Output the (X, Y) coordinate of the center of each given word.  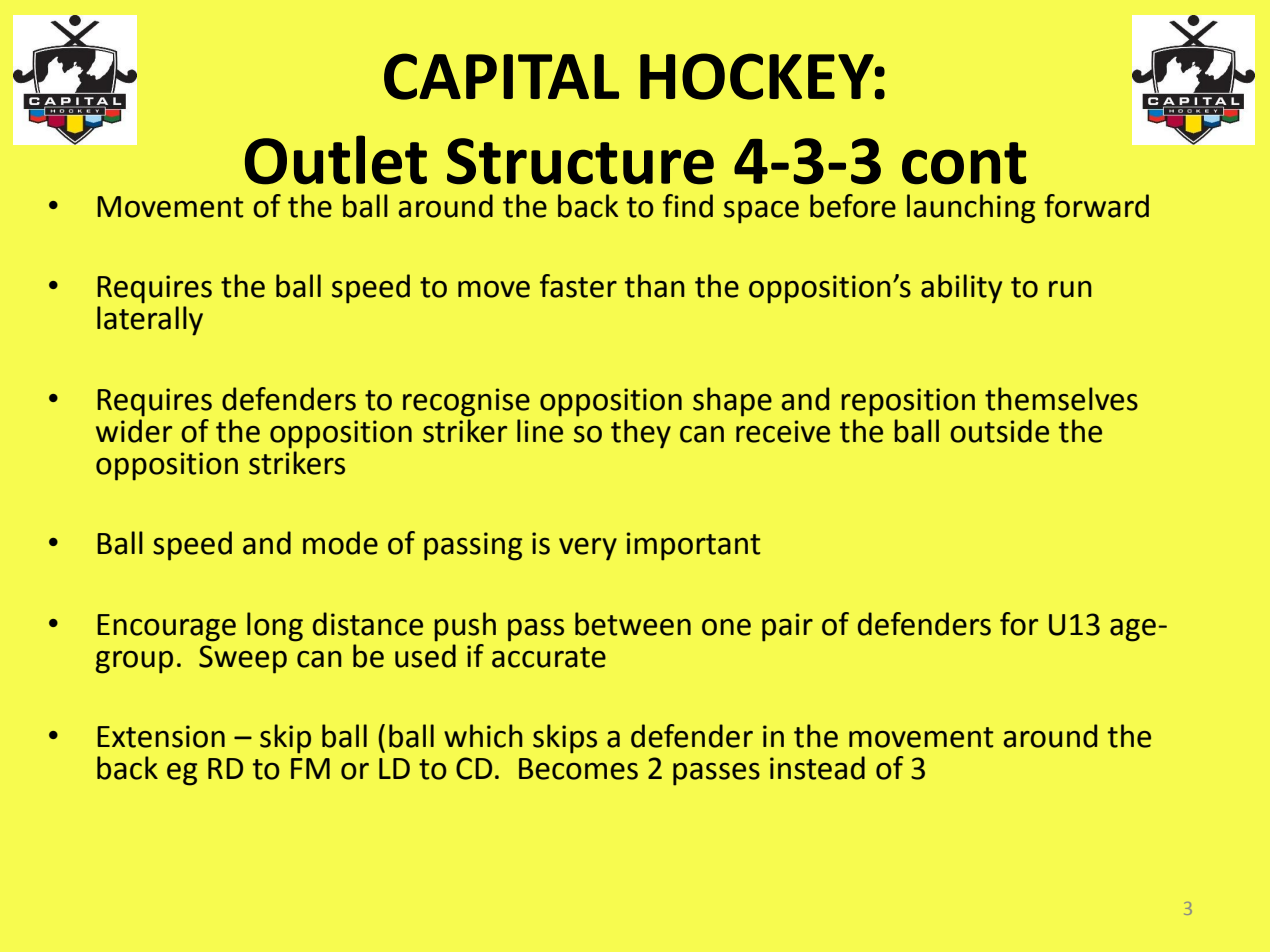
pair (787, 627)
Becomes (578, 769)
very (588, 549)
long (275, 627)
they (641, 434)
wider (134, 431)
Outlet (336, 160)
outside (999, 431)
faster (578, 286)
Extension (161, 736)
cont (964, 163)
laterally (150, 321)
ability (961, 289)
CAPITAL (501, 76)
